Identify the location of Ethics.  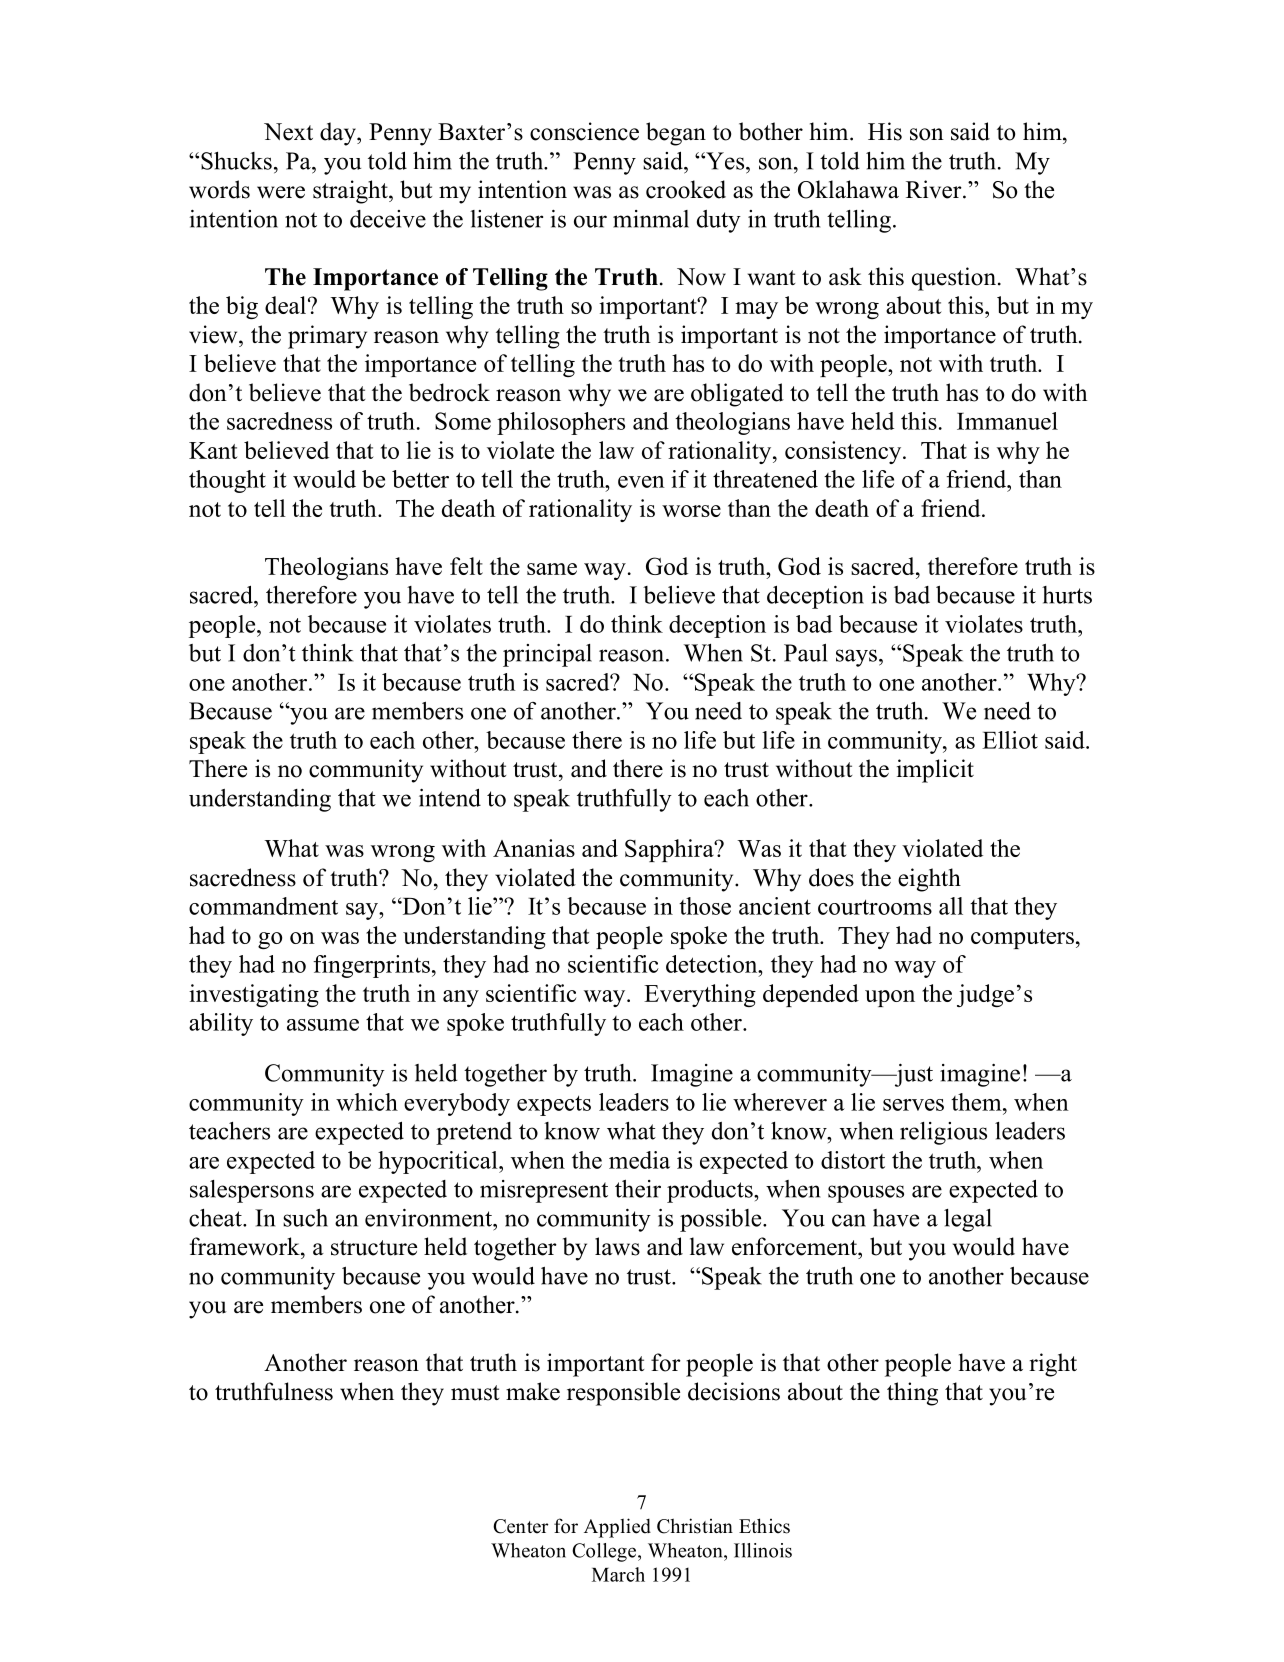
(764, 1526).
